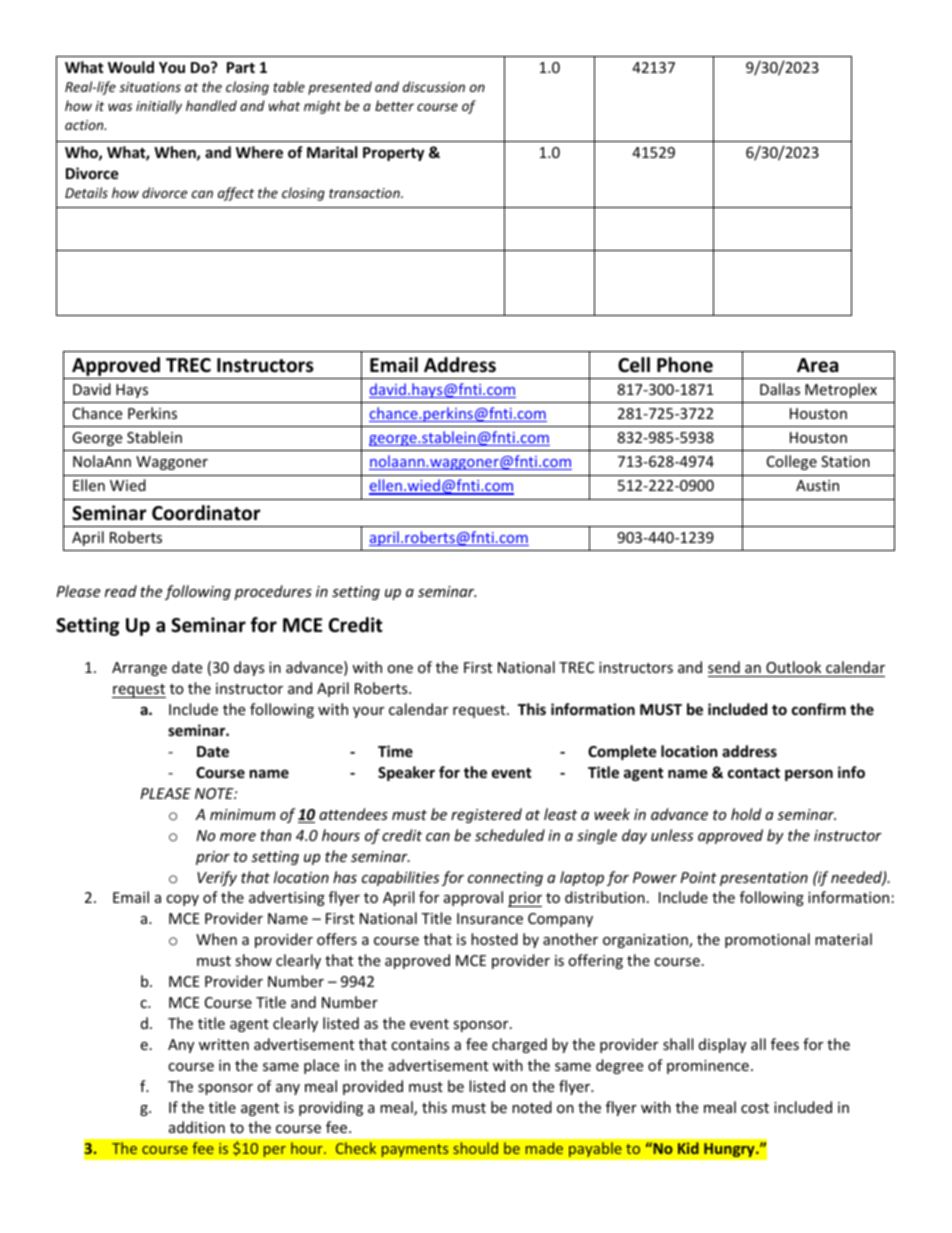 The height and width of the page is (1233, 952). What do you see at coordinates (121, 591) in the page?
I see `read` at bounding box center [121, 591].
